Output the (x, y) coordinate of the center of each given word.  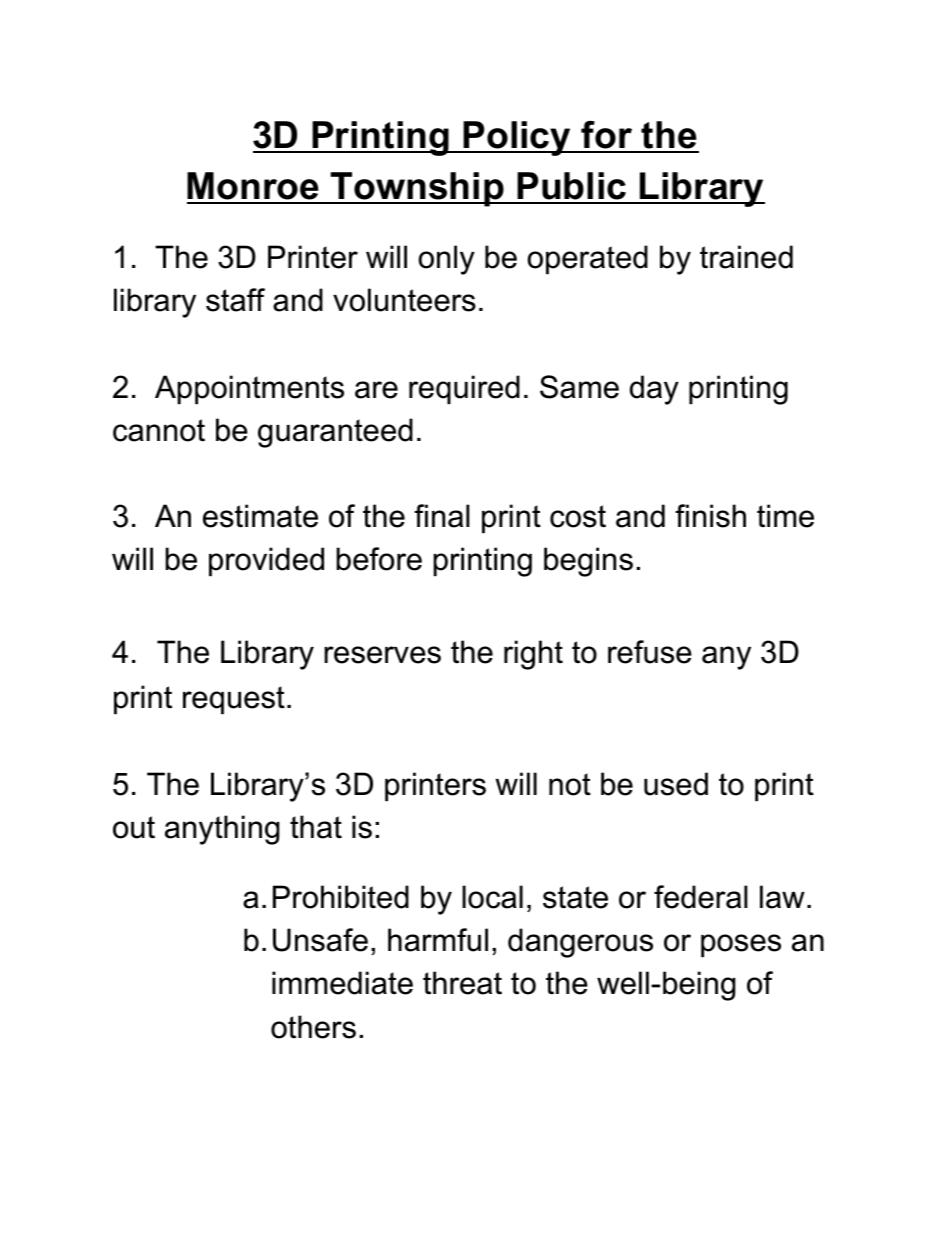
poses (741, 945)
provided (266, 561)
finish (710, 516)
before (379, 559)
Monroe (254, 187)
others (313, 1027)
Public (571, 187)
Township (417, 189)
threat (462, 983)
